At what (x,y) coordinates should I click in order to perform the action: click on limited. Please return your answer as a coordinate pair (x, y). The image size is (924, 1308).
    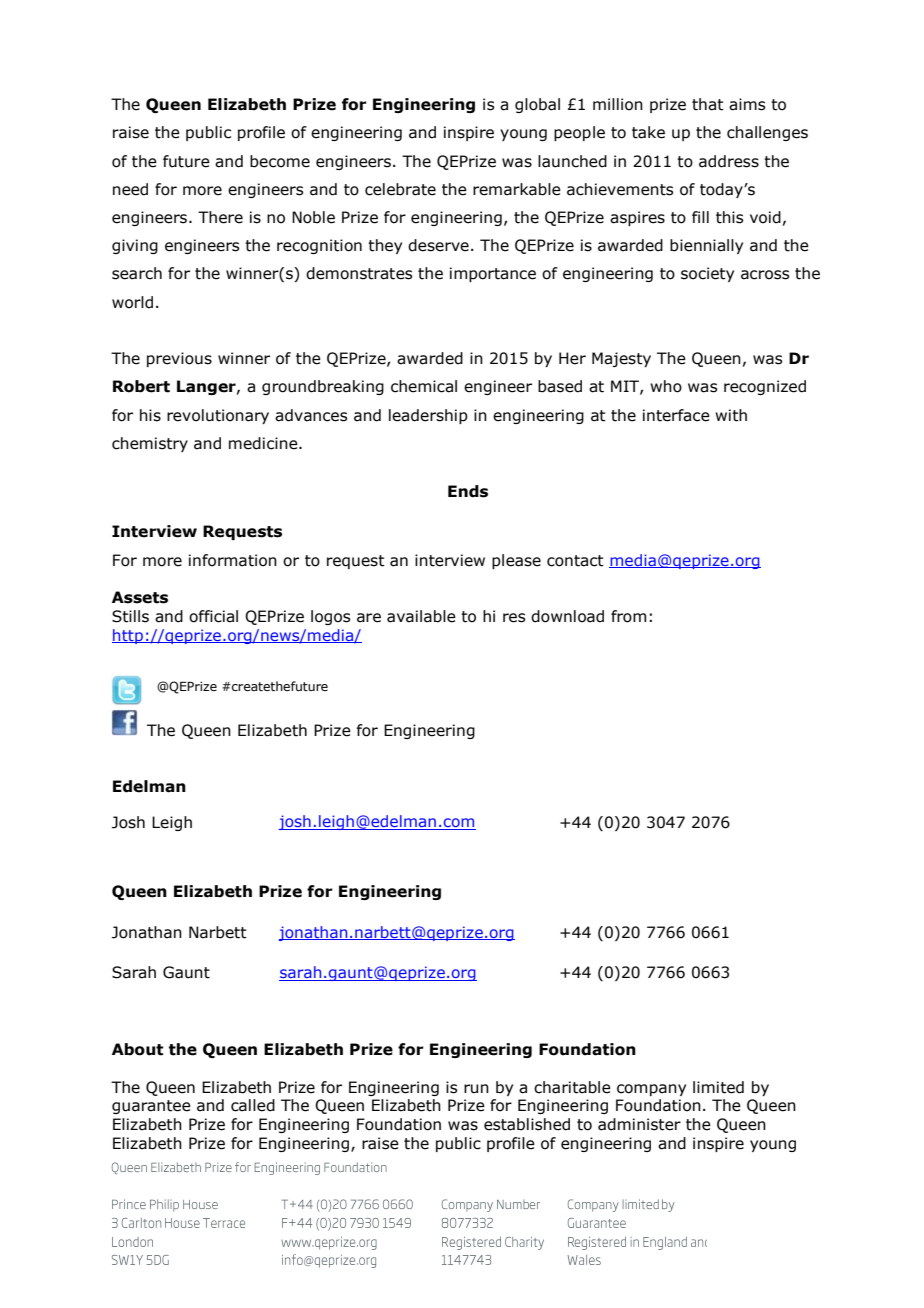
    Looking at the image, I should click on (718, 1087).
